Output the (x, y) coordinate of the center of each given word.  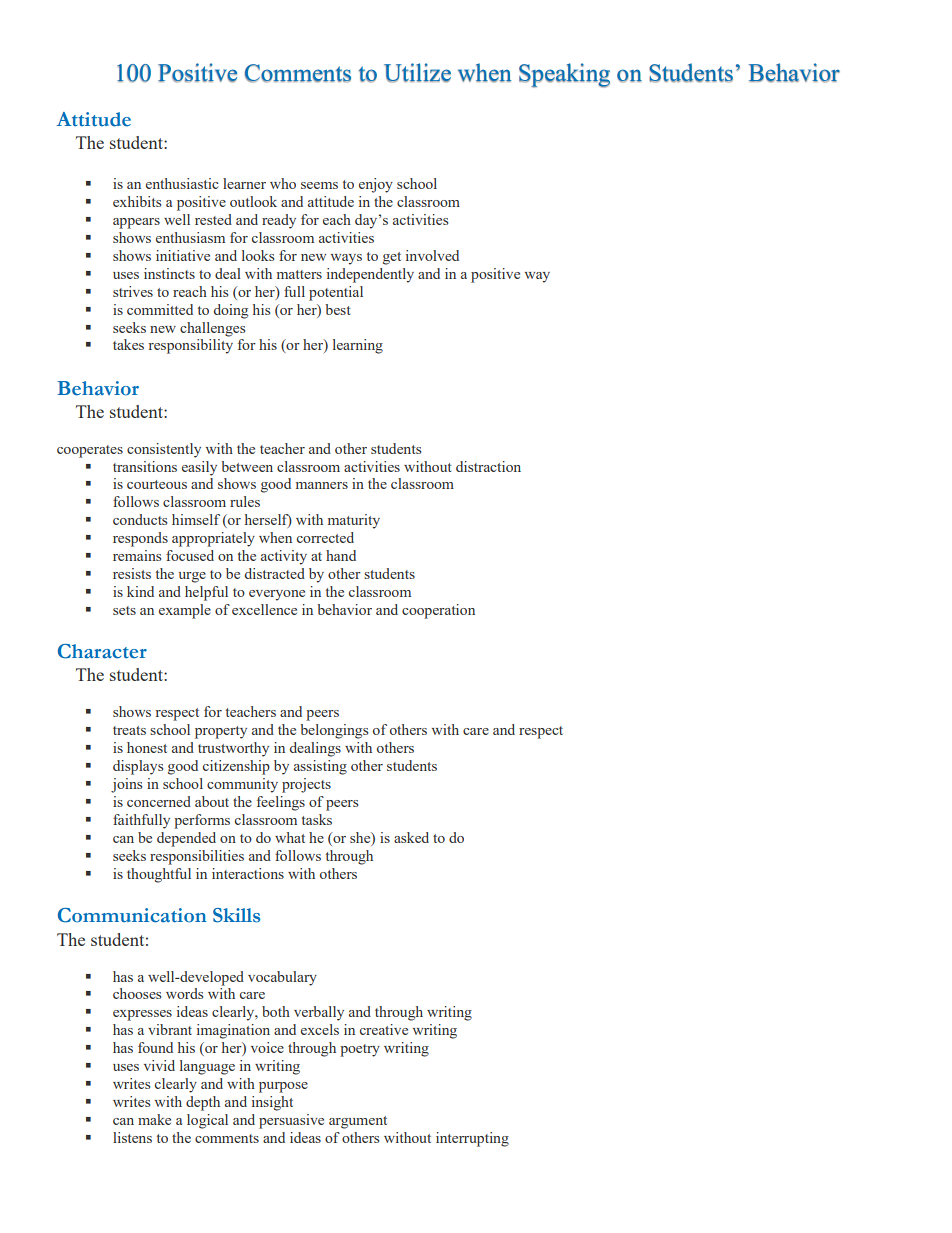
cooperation (438, 611)
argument (358, 1122)
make (154, 1119)
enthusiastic (182, 183)
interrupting (472, 1139)
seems (319, 185)
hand (341, 555)
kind (140, 591)
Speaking (564, 75)
